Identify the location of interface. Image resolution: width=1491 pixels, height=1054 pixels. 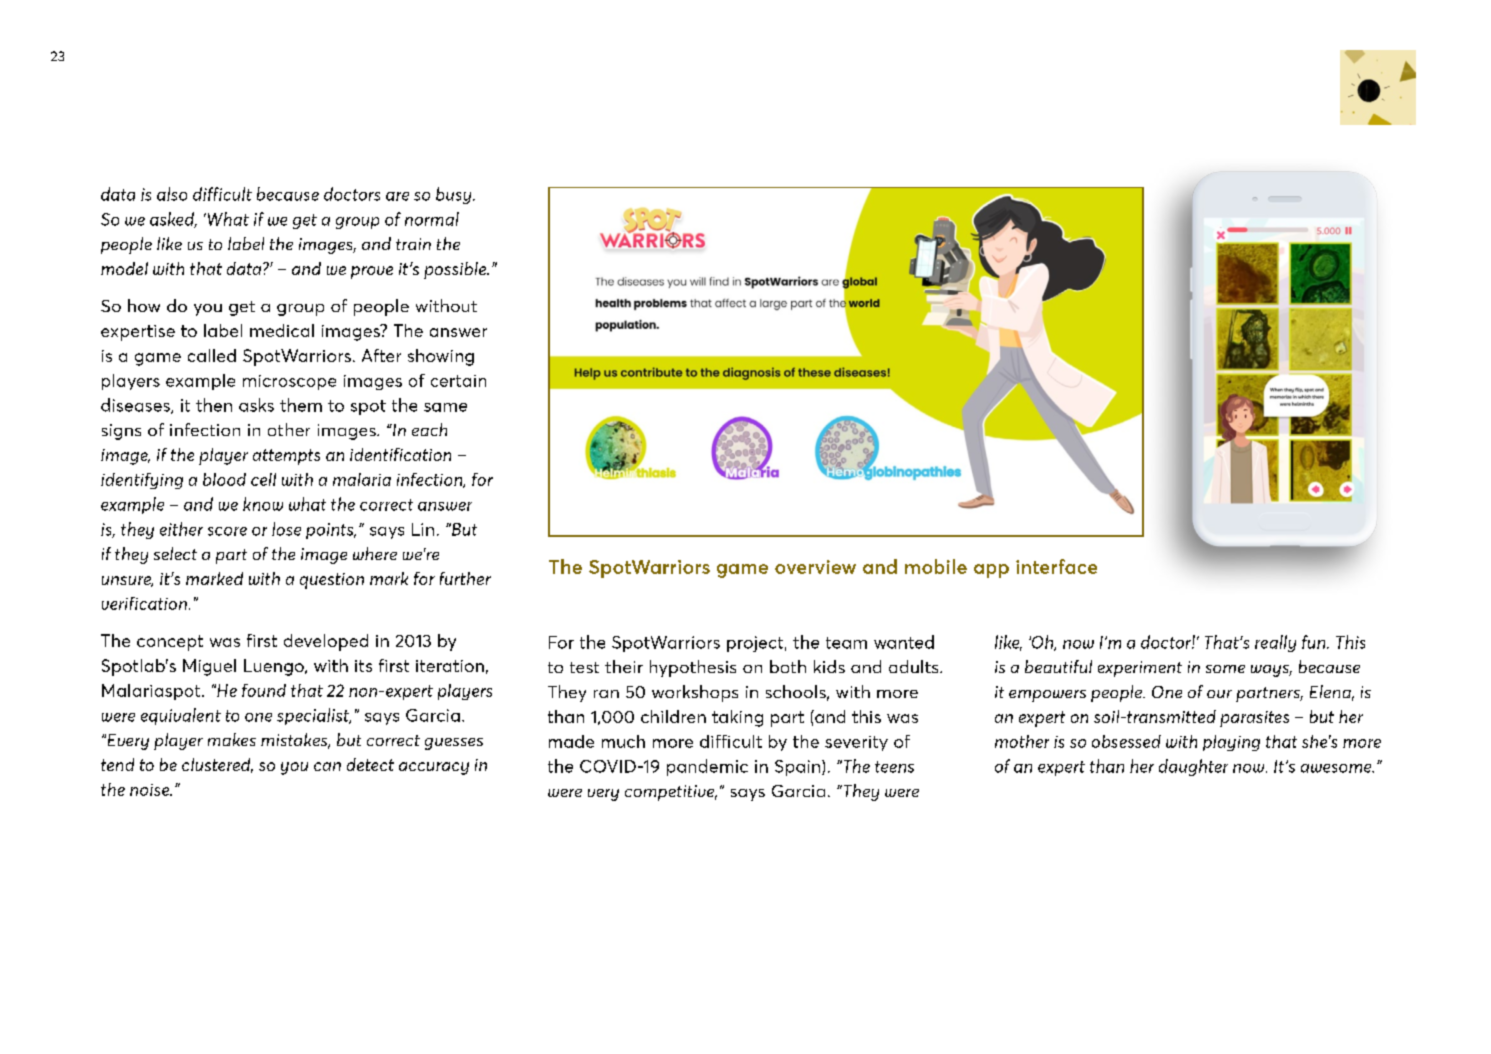
(1056, 566).
